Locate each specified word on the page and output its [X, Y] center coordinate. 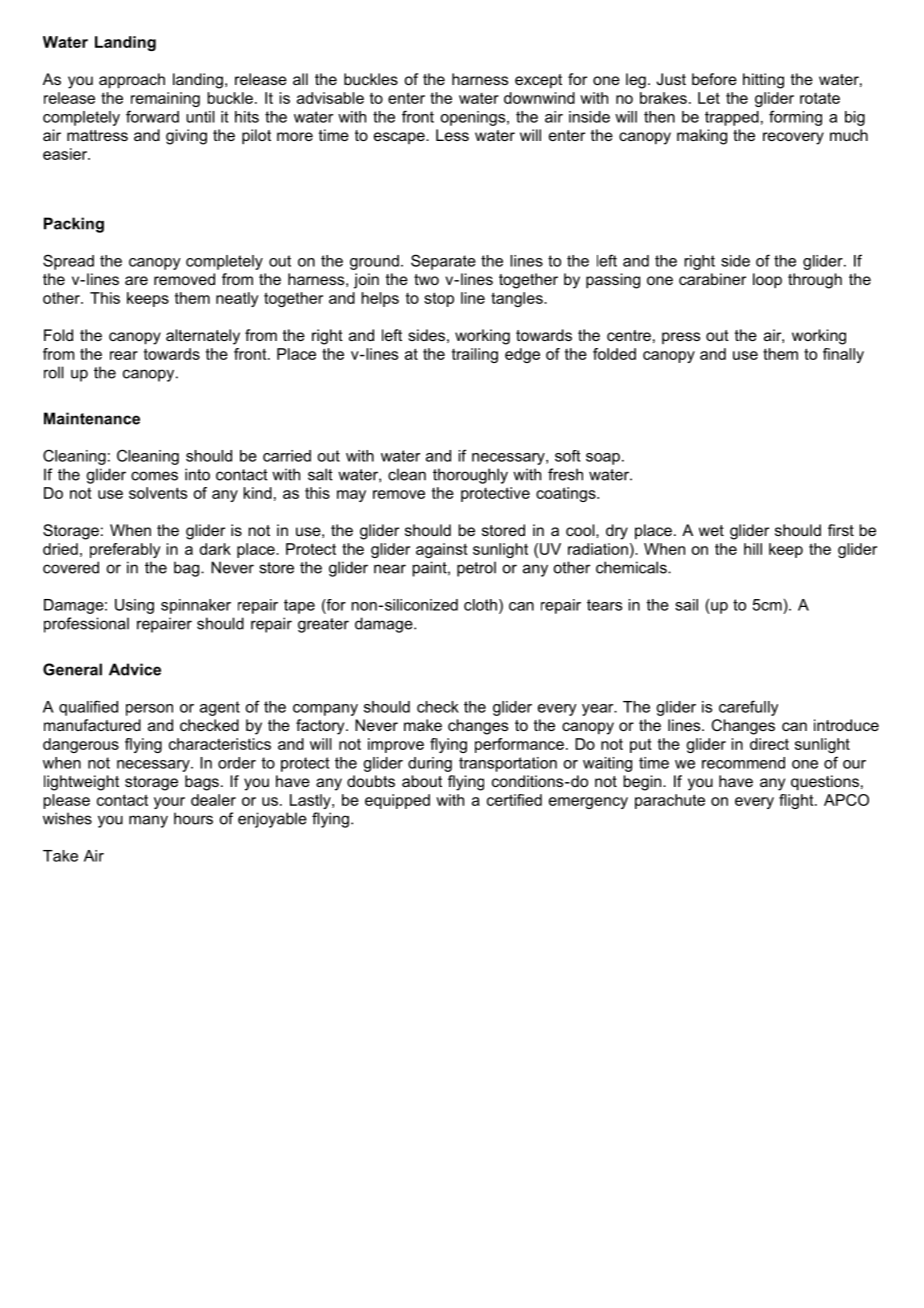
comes [154, 476]
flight [797, 801]
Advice [135, 669]
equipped [397, 801]
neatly [237, 299]
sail [686, 605]
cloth [480, 605]
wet [711, 530]
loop [767, 281]
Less [452, 135]
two [426, 279]
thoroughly [470, 476]
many [148, 821]
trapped [732, 118]
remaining [165, 99]
